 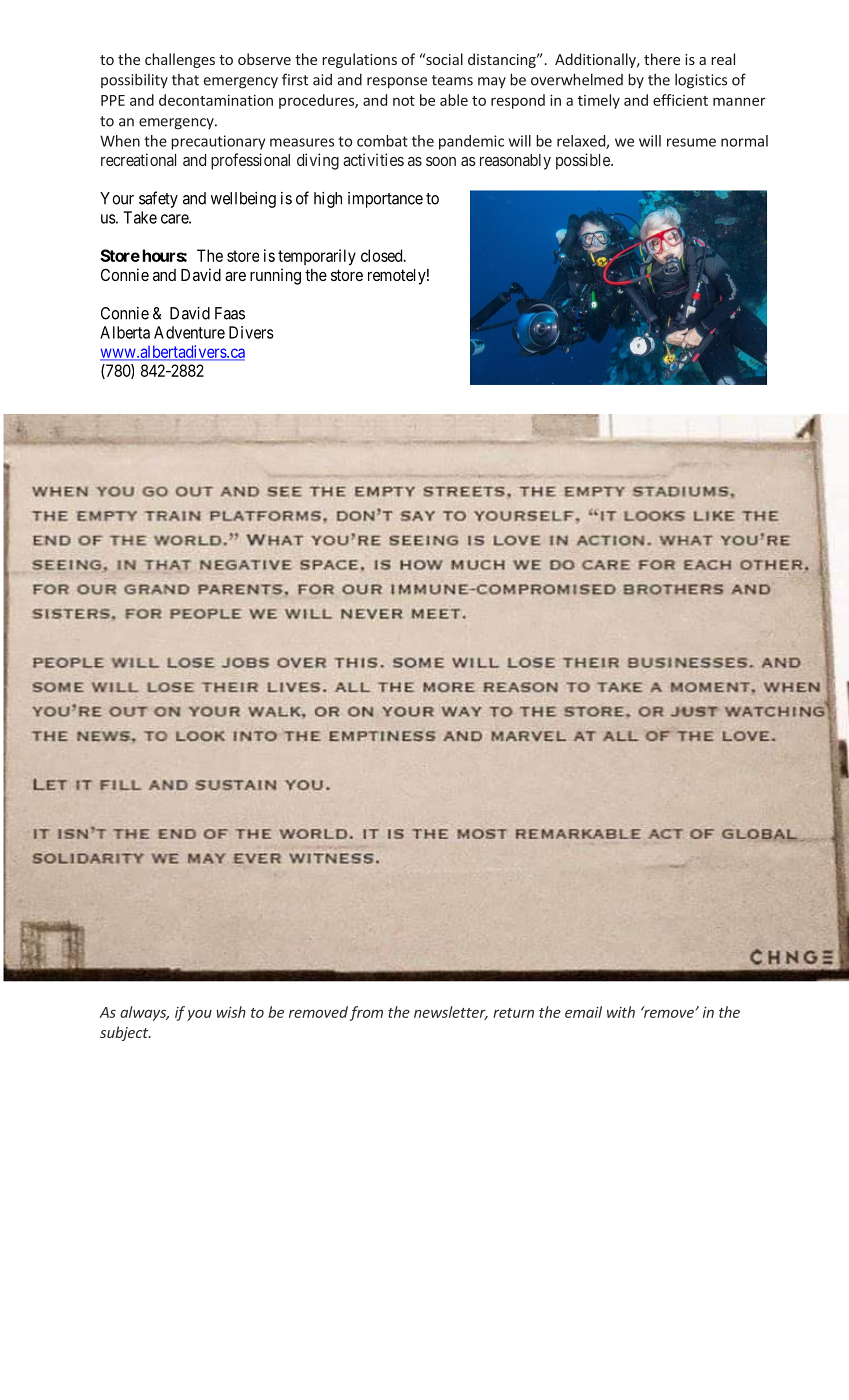 What do you see at coordinates (452, 80) in the document?
I see `teams` at bounding box center [452, 80].
